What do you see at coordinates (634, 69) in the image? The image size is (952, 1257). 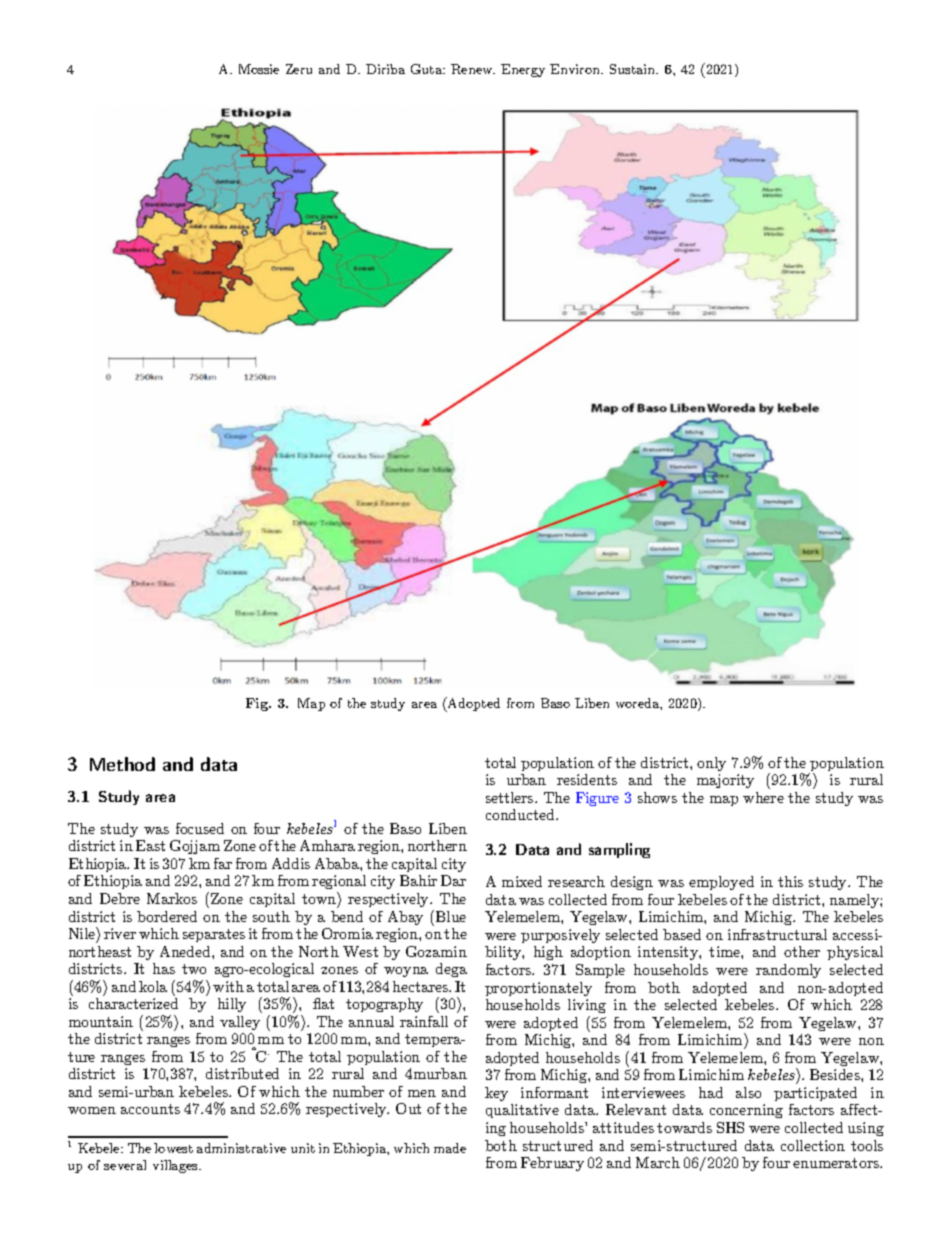 I see `Sustain` at bounding box center [634, 69].
